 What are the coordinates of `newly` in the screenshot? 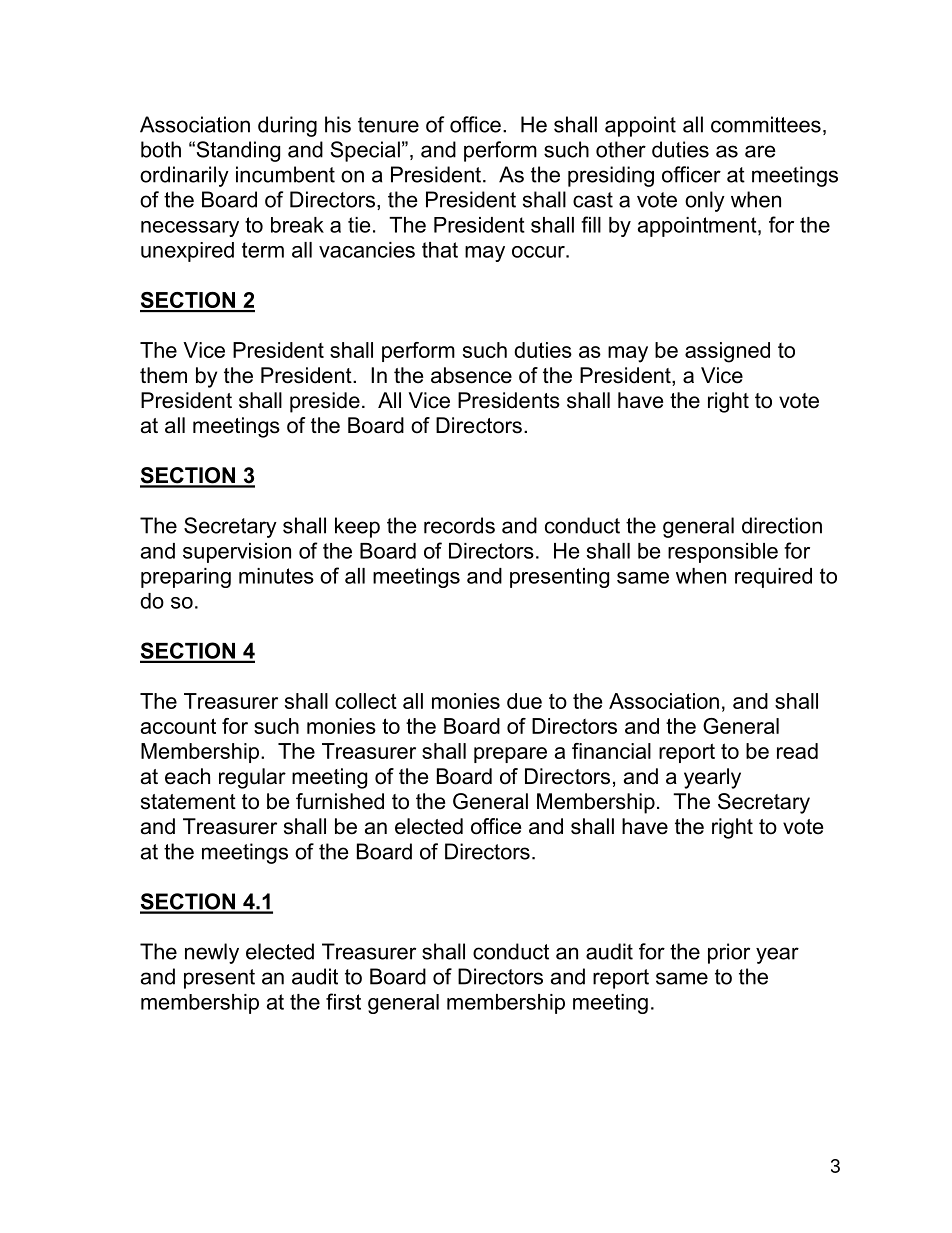 It's located at (212, 953).
